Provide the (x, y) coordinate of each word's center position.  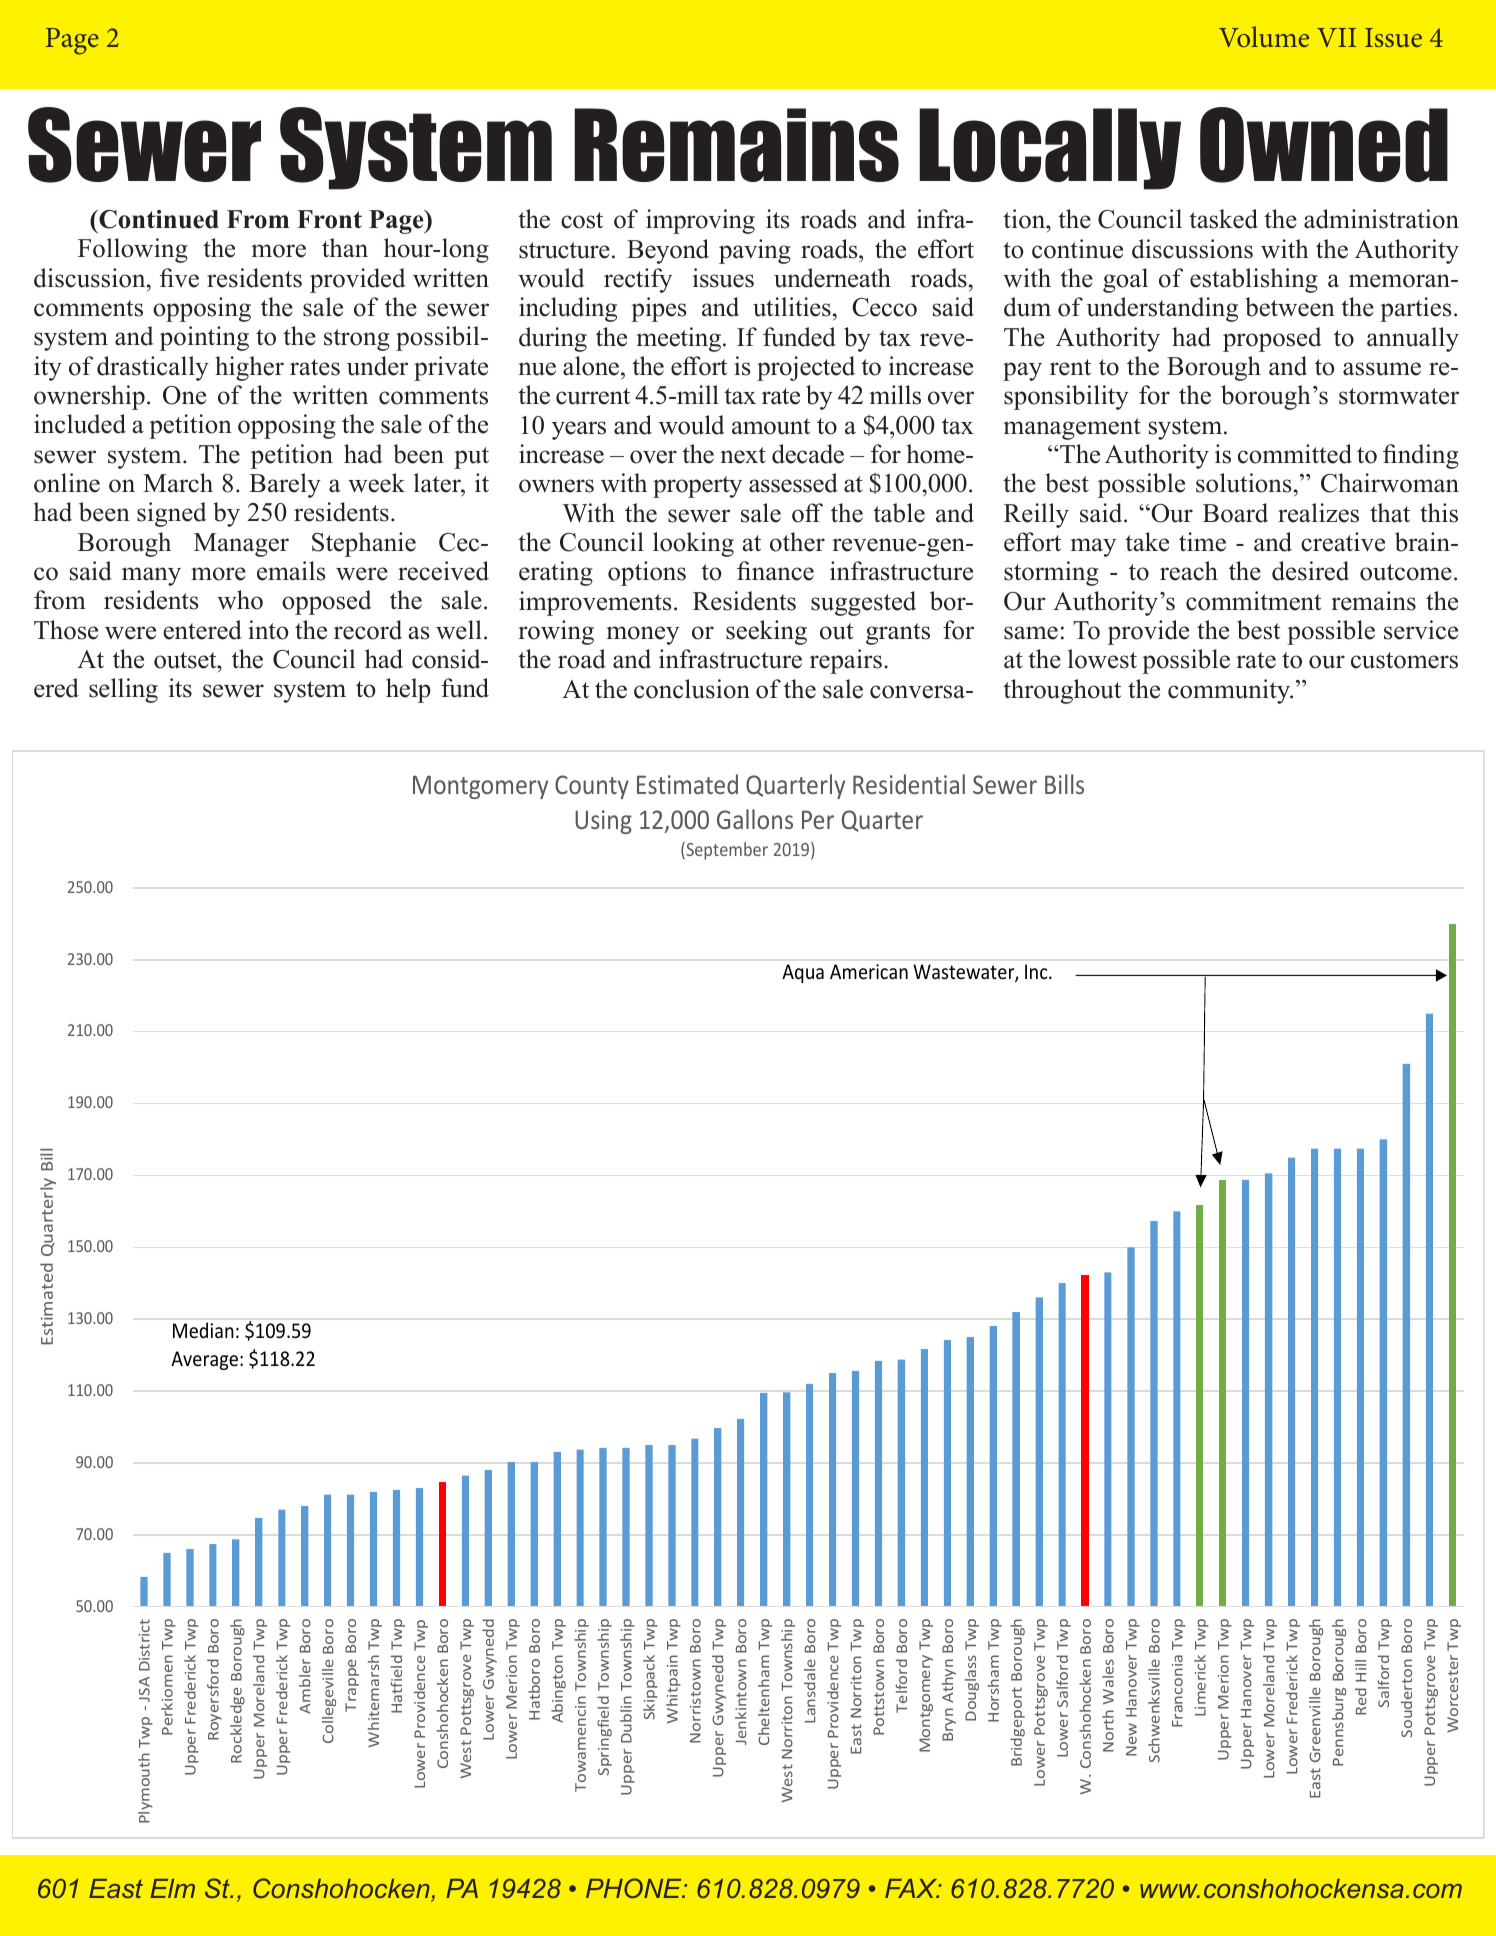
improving (700, 221)
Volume (1264, 36)
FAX (912, 1888)
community (1230, 691)
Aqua (803, 973)
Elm (172, 1888)
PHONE (635, 1888)
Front (329, 219)
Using (603, 822)
